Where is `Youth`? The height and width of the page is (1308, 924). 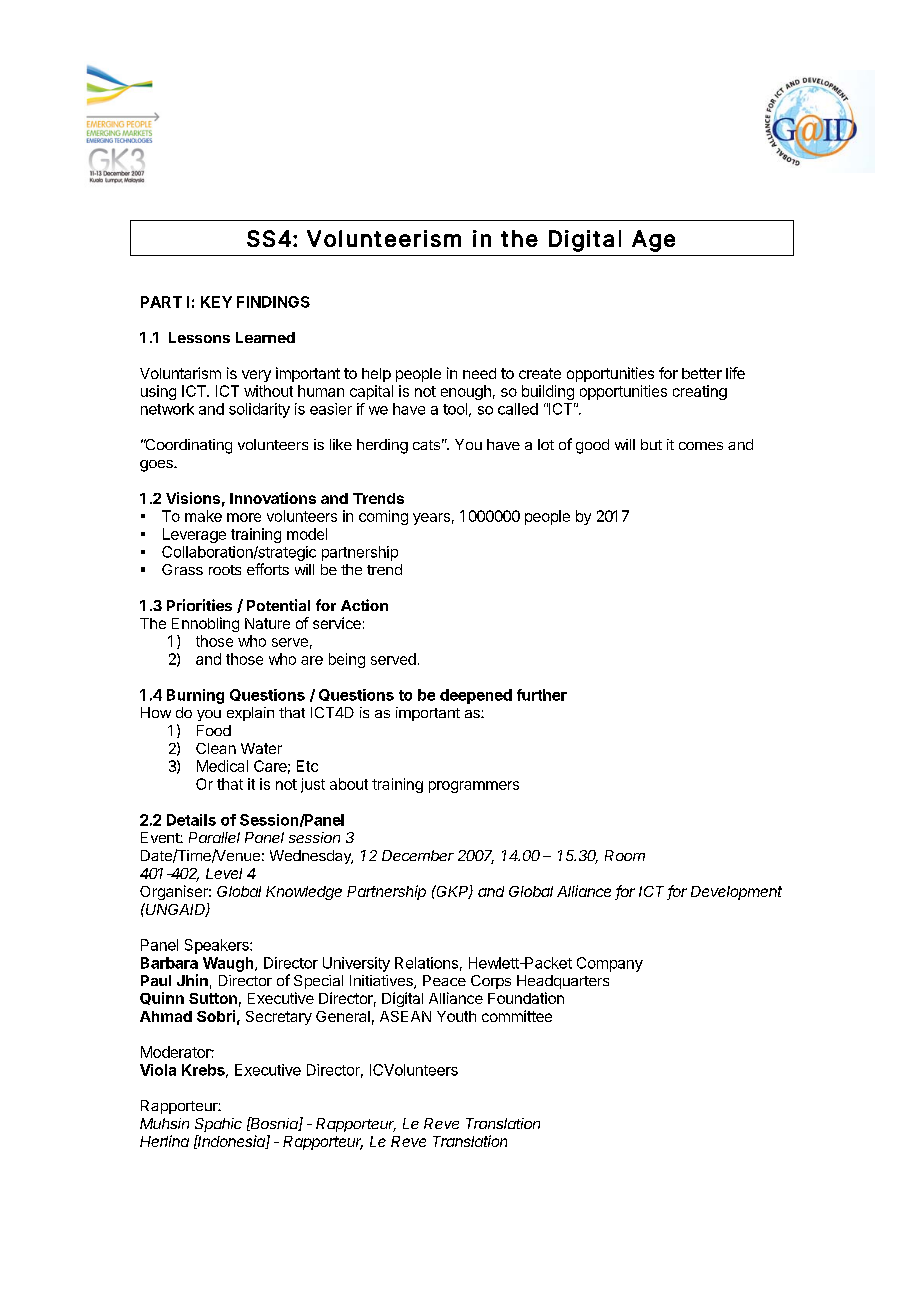
Youth is located at coordinates (456, 1016).
